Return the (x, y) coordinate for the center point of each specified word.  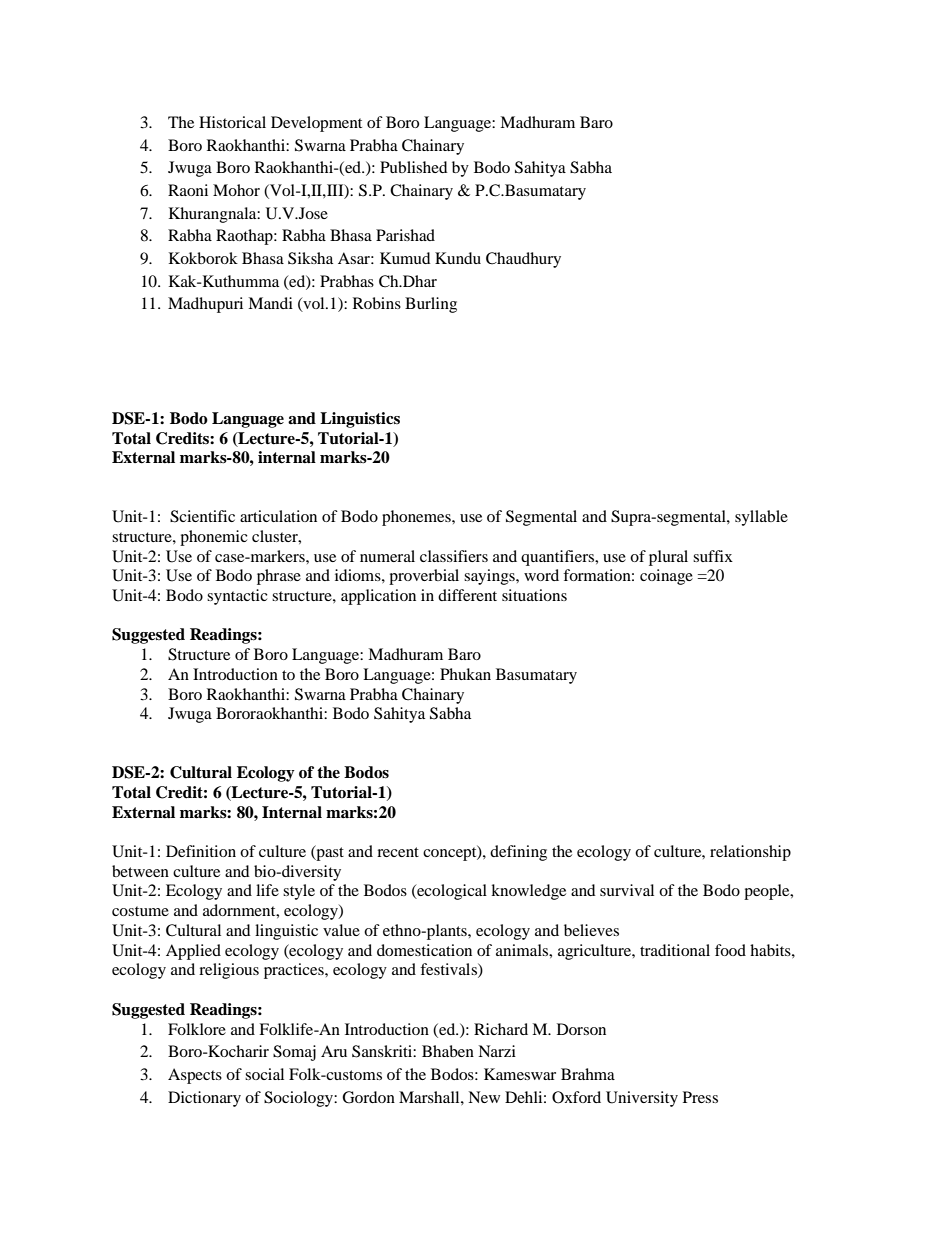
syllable (761, 518)
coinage (666, 577)
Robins (377, 303)
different (467, 595)
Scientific (202, 516)
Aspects (195, 1076)
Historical (232, 122)
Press (700, 1097)
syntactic (237, 597)
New (484, 1097)
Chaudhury (523, 260)
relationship (750, 853)
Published (414, 167)
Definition (201, 851)
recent (398, 852)
